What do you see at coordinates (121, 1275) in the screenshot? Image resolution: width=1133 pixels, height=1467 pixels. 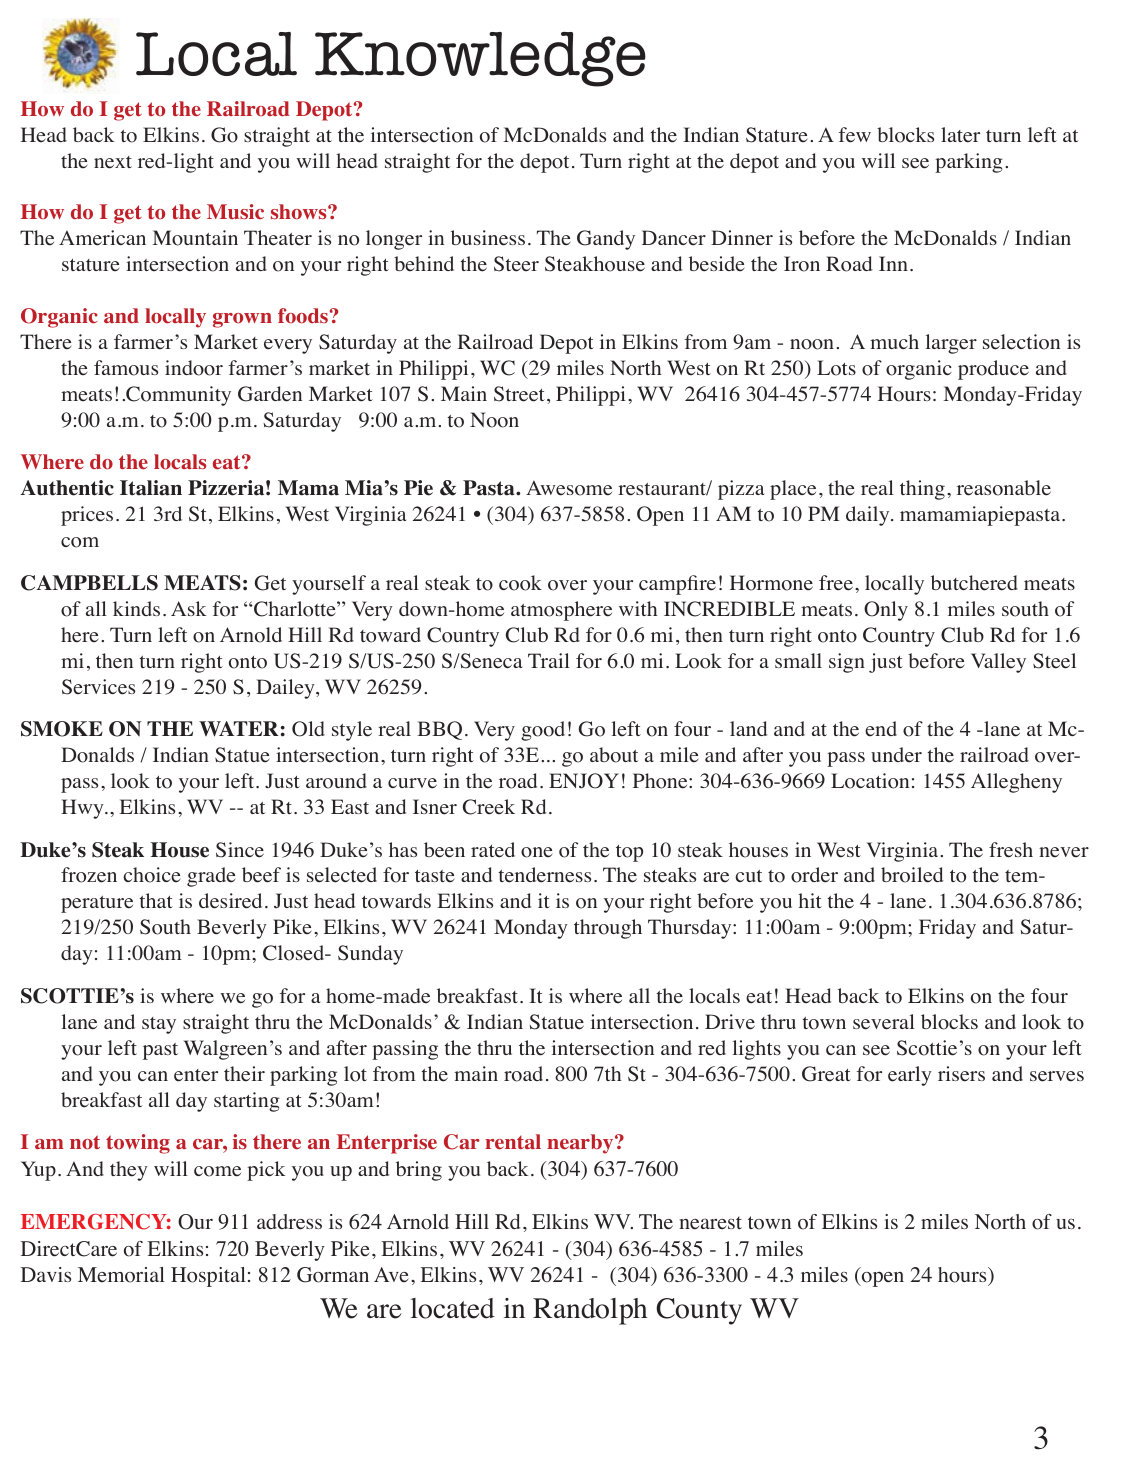 I see `Memorial` at bounding box center [121, 1275].
